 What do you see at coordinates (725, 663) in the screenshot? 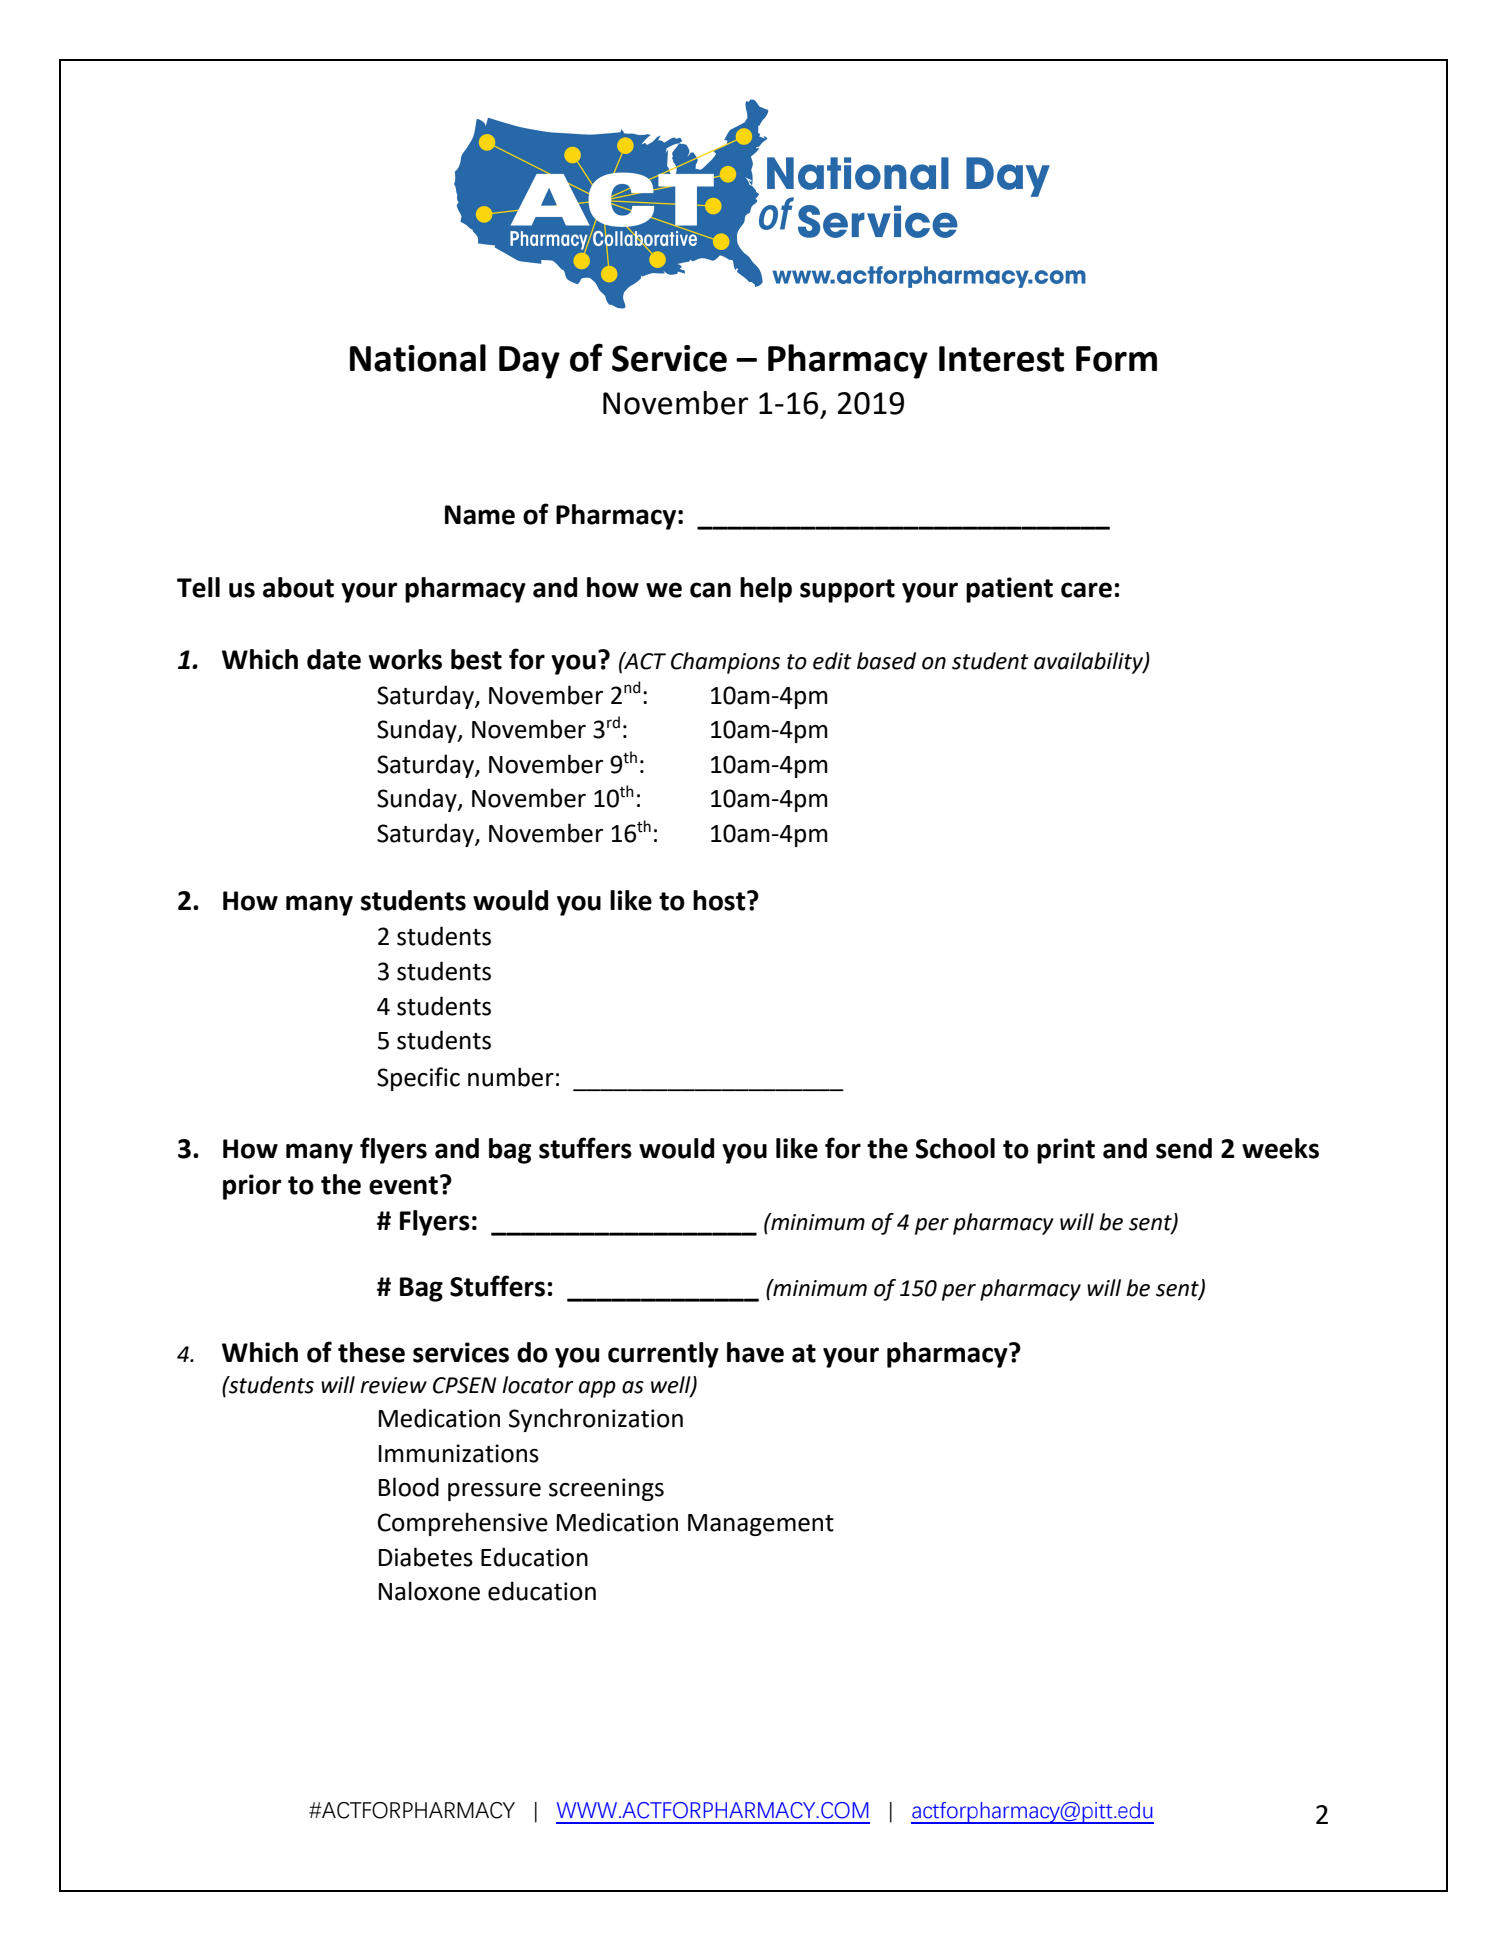
I see `Champions` at bounding box center [725, 663].
